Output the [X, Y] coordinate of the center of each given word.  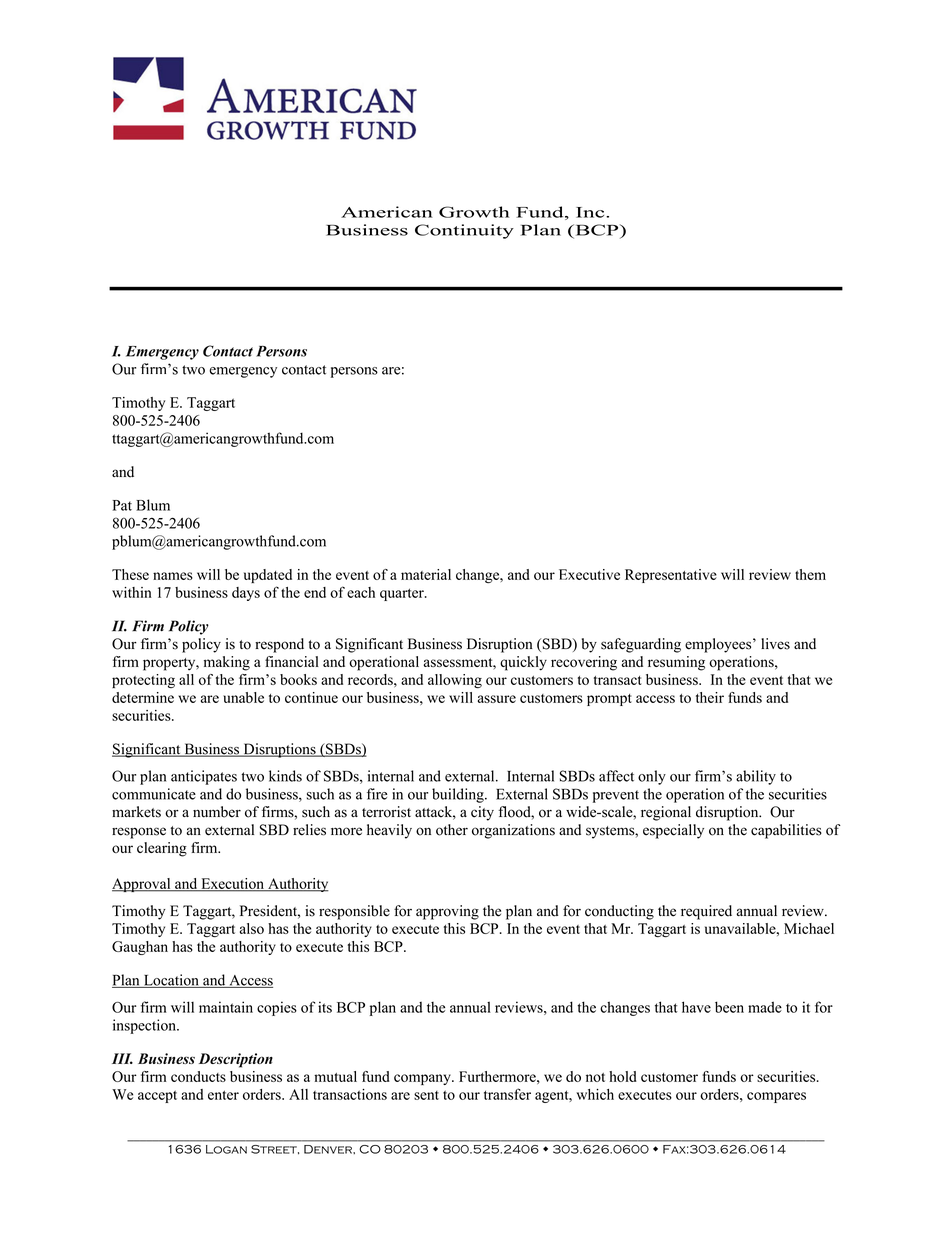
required [706, 912]
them [810, 574]
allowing [455, 681]
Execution [233, 884]
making [227, 663]
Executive [589, 574]
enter [223, 1095]
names [173, 576]
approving [447, 912]
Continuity [464, 231]
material [426, 574]
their [710, 697]
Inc [591, 212]
